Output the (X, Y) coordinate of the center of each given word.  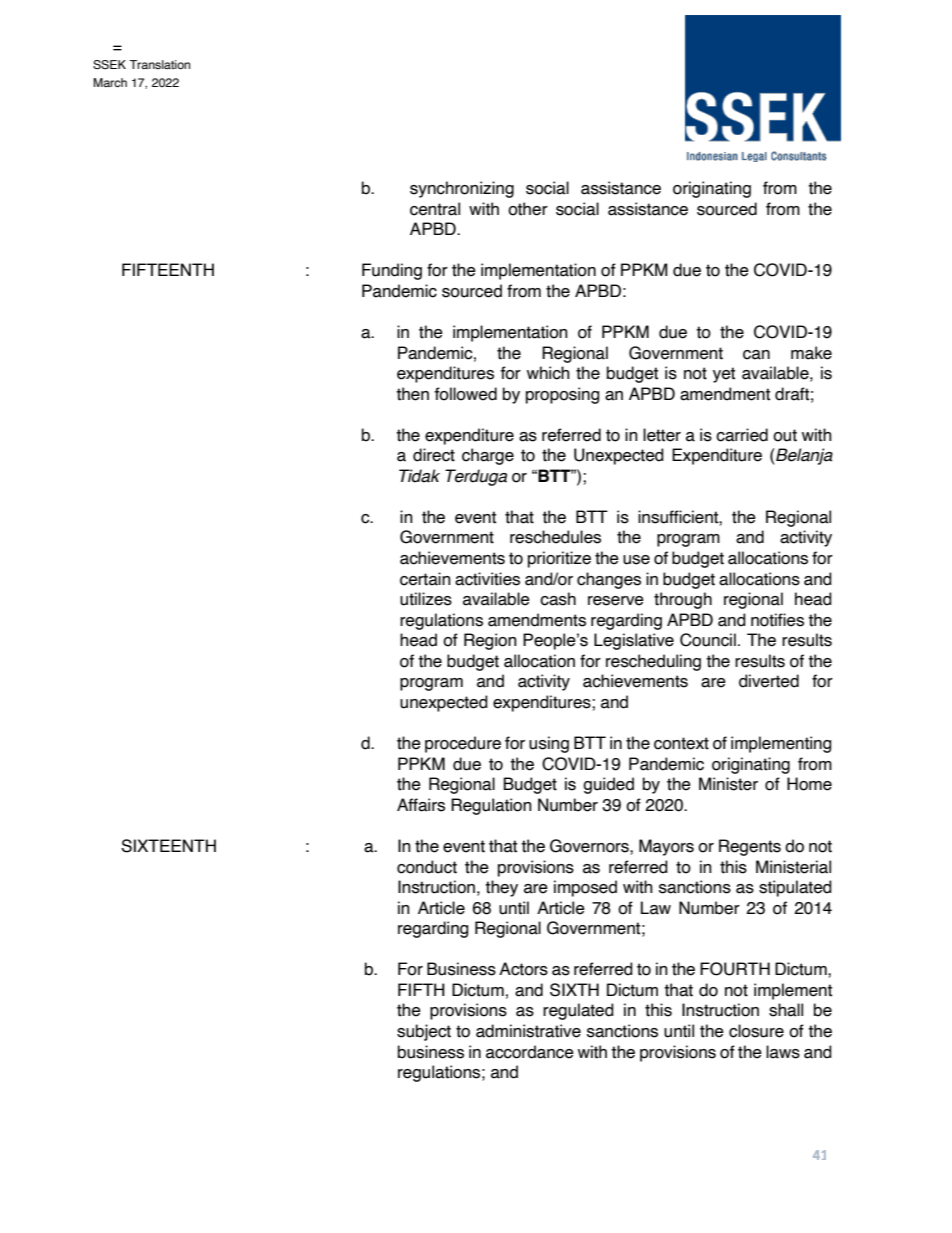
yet (724, 375)
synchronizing (462, 189)
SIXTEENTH (168, 846)
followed (466, 394)
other (528, 209)
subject (424, 1032)
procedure (463, 744)
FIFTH (421, 989)
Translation (159, 64)
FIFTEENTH (168, 269)
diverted (769, 681)
